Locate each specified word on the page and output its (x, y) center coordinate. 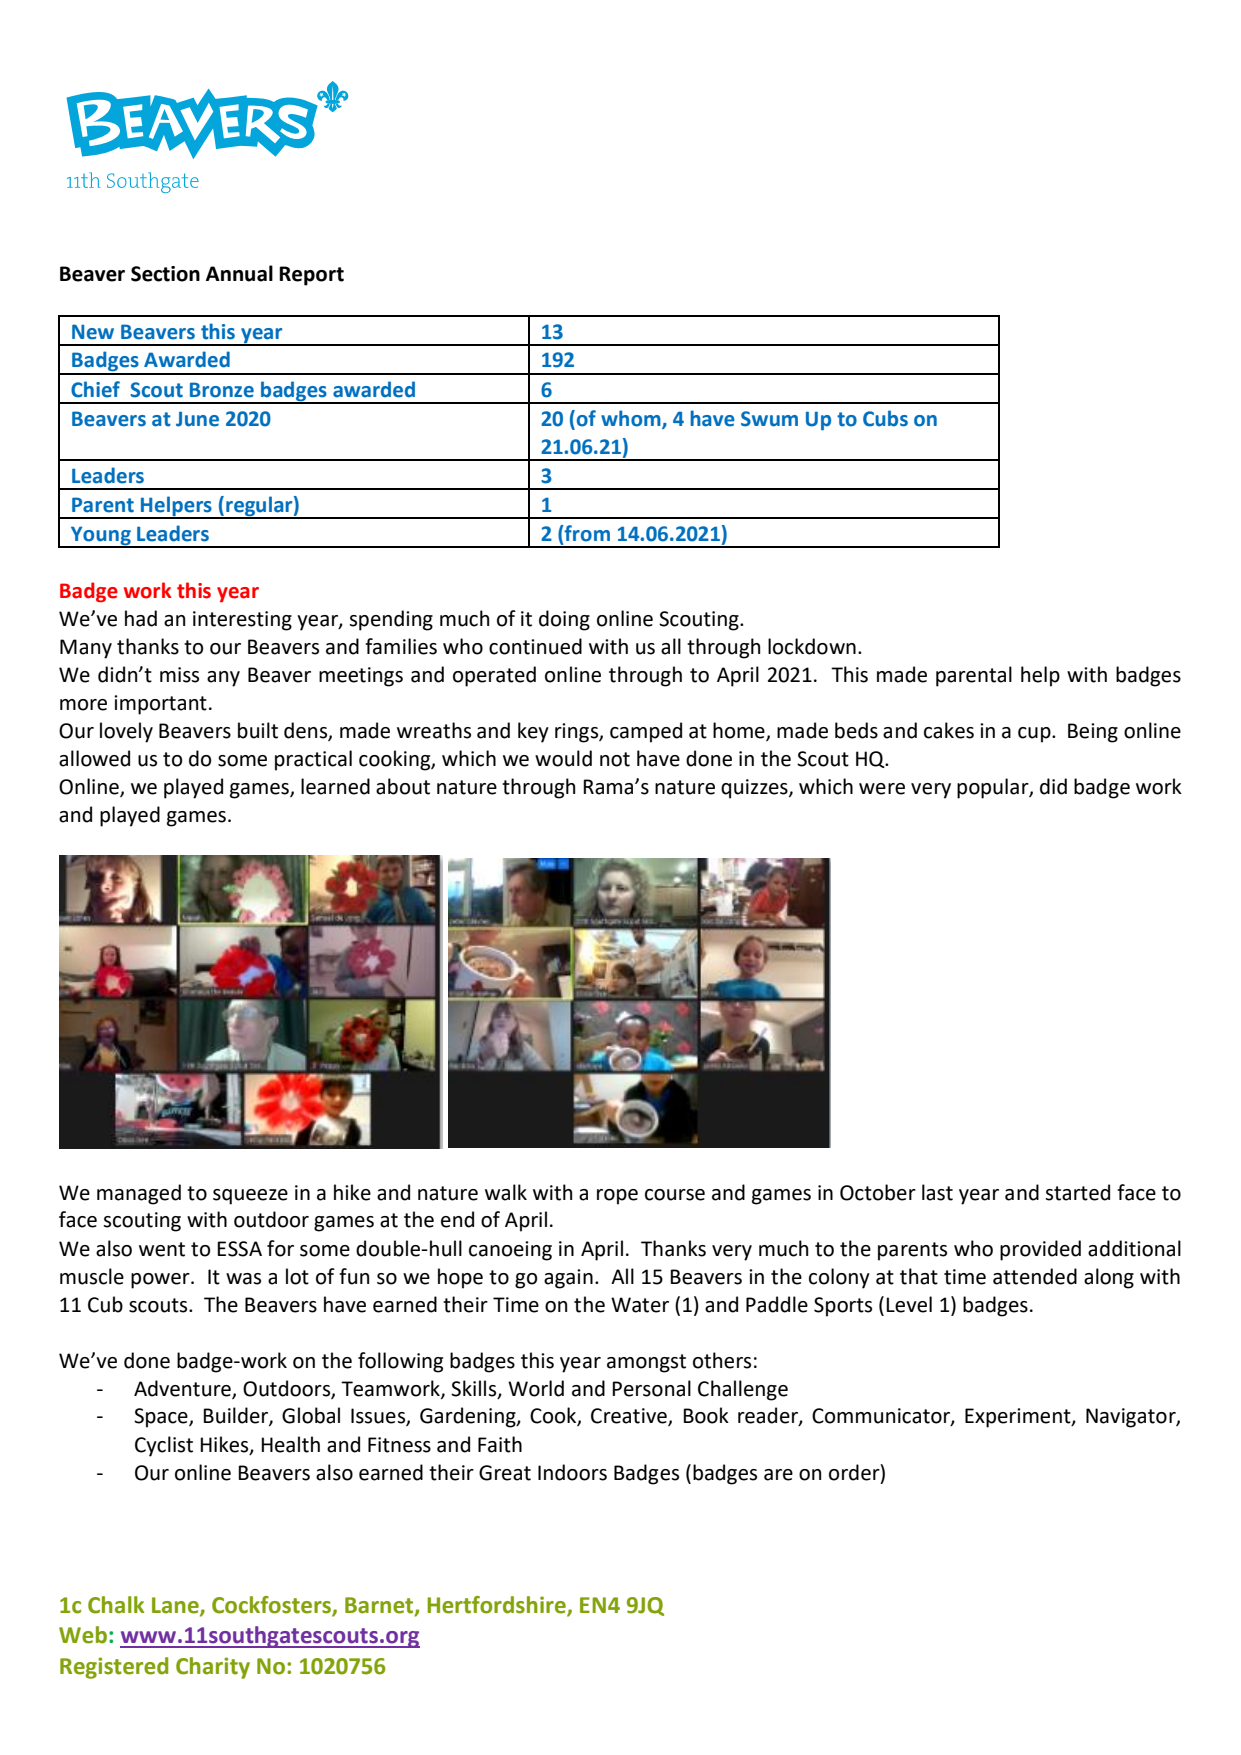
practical (313, 760)
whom (632, 419)
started (1077, 1192)
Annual (239, 273)
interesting (242, 621)
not (615, 759)
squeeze (250, 1197)
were (882, 789)
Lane (176, 1606)
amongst (646, 1363)
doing (564, 620)
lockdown (812, 646)
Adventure (183, 1389)
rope (617, 1197)
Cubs (885, 418)
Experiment (1019, 1418)
